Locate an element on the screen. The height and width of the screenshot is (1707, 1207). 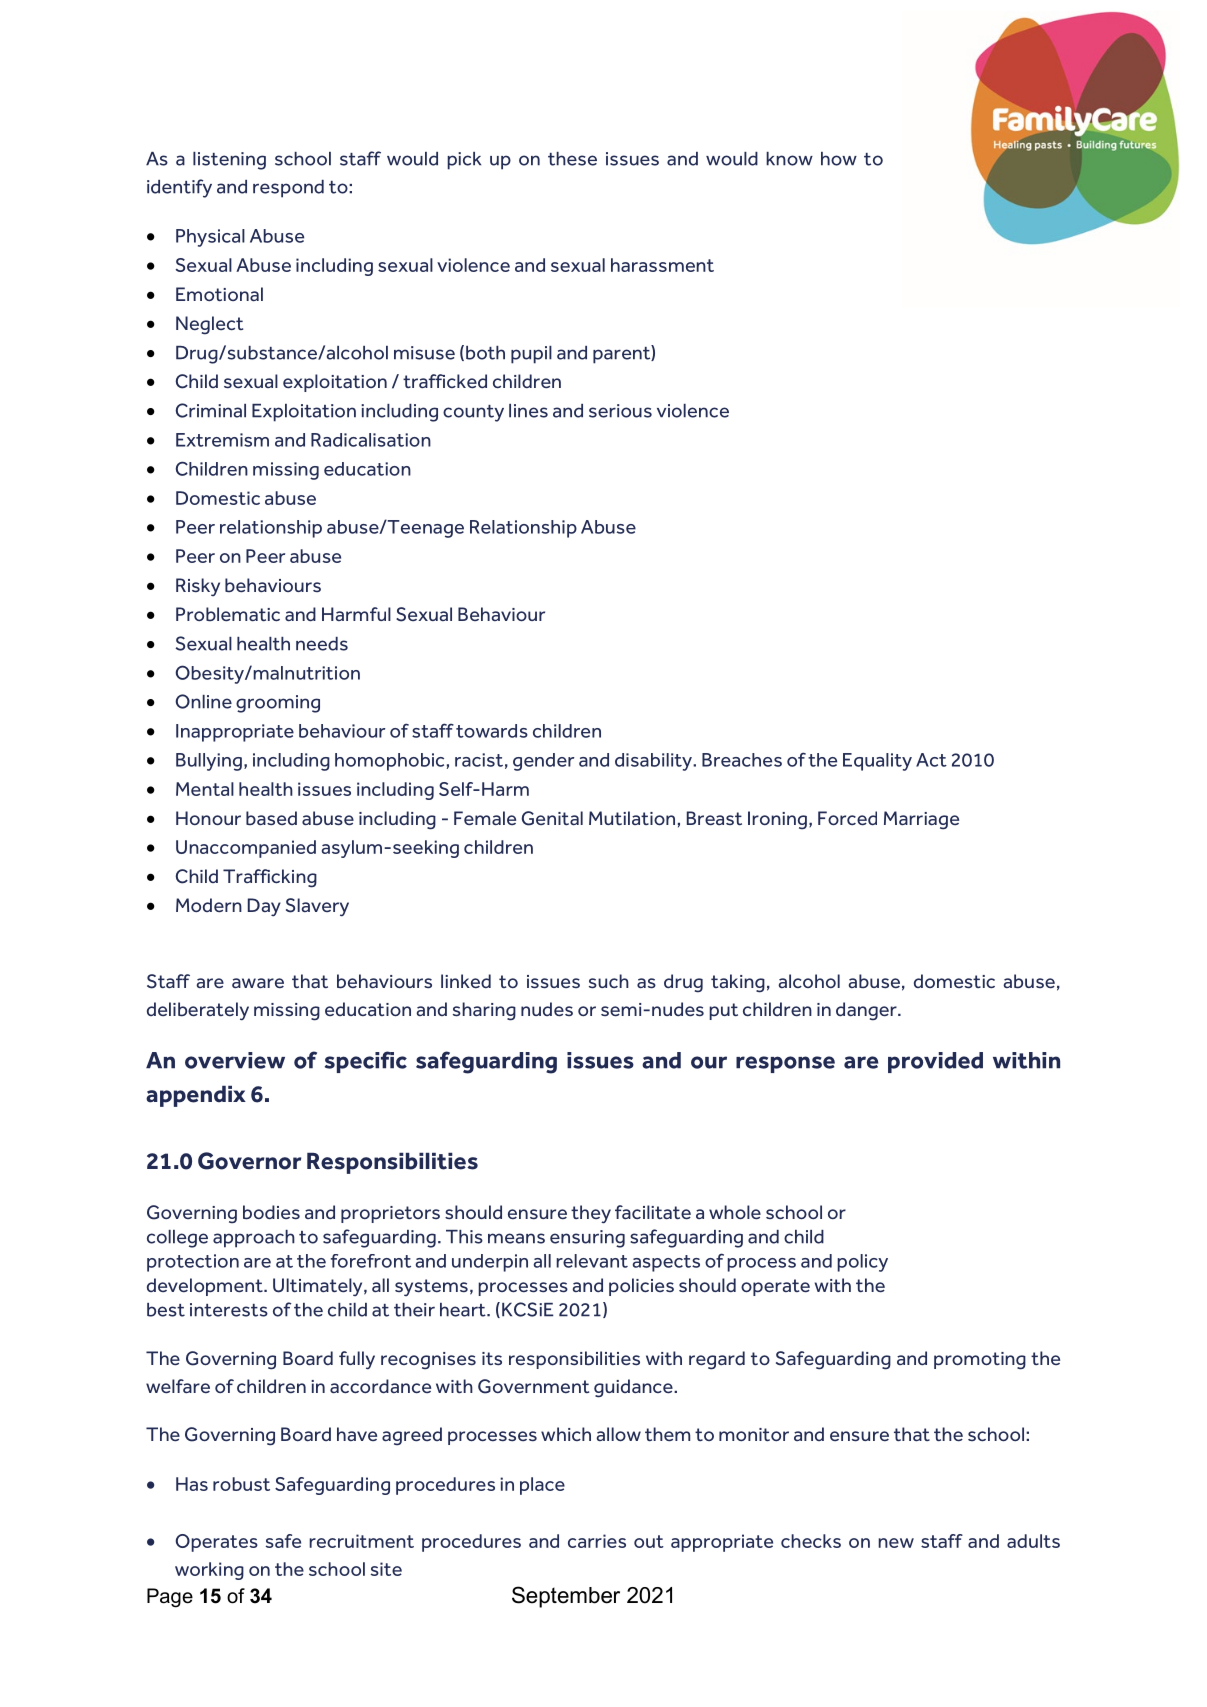
policy is located at coordinates (862, 1263).
